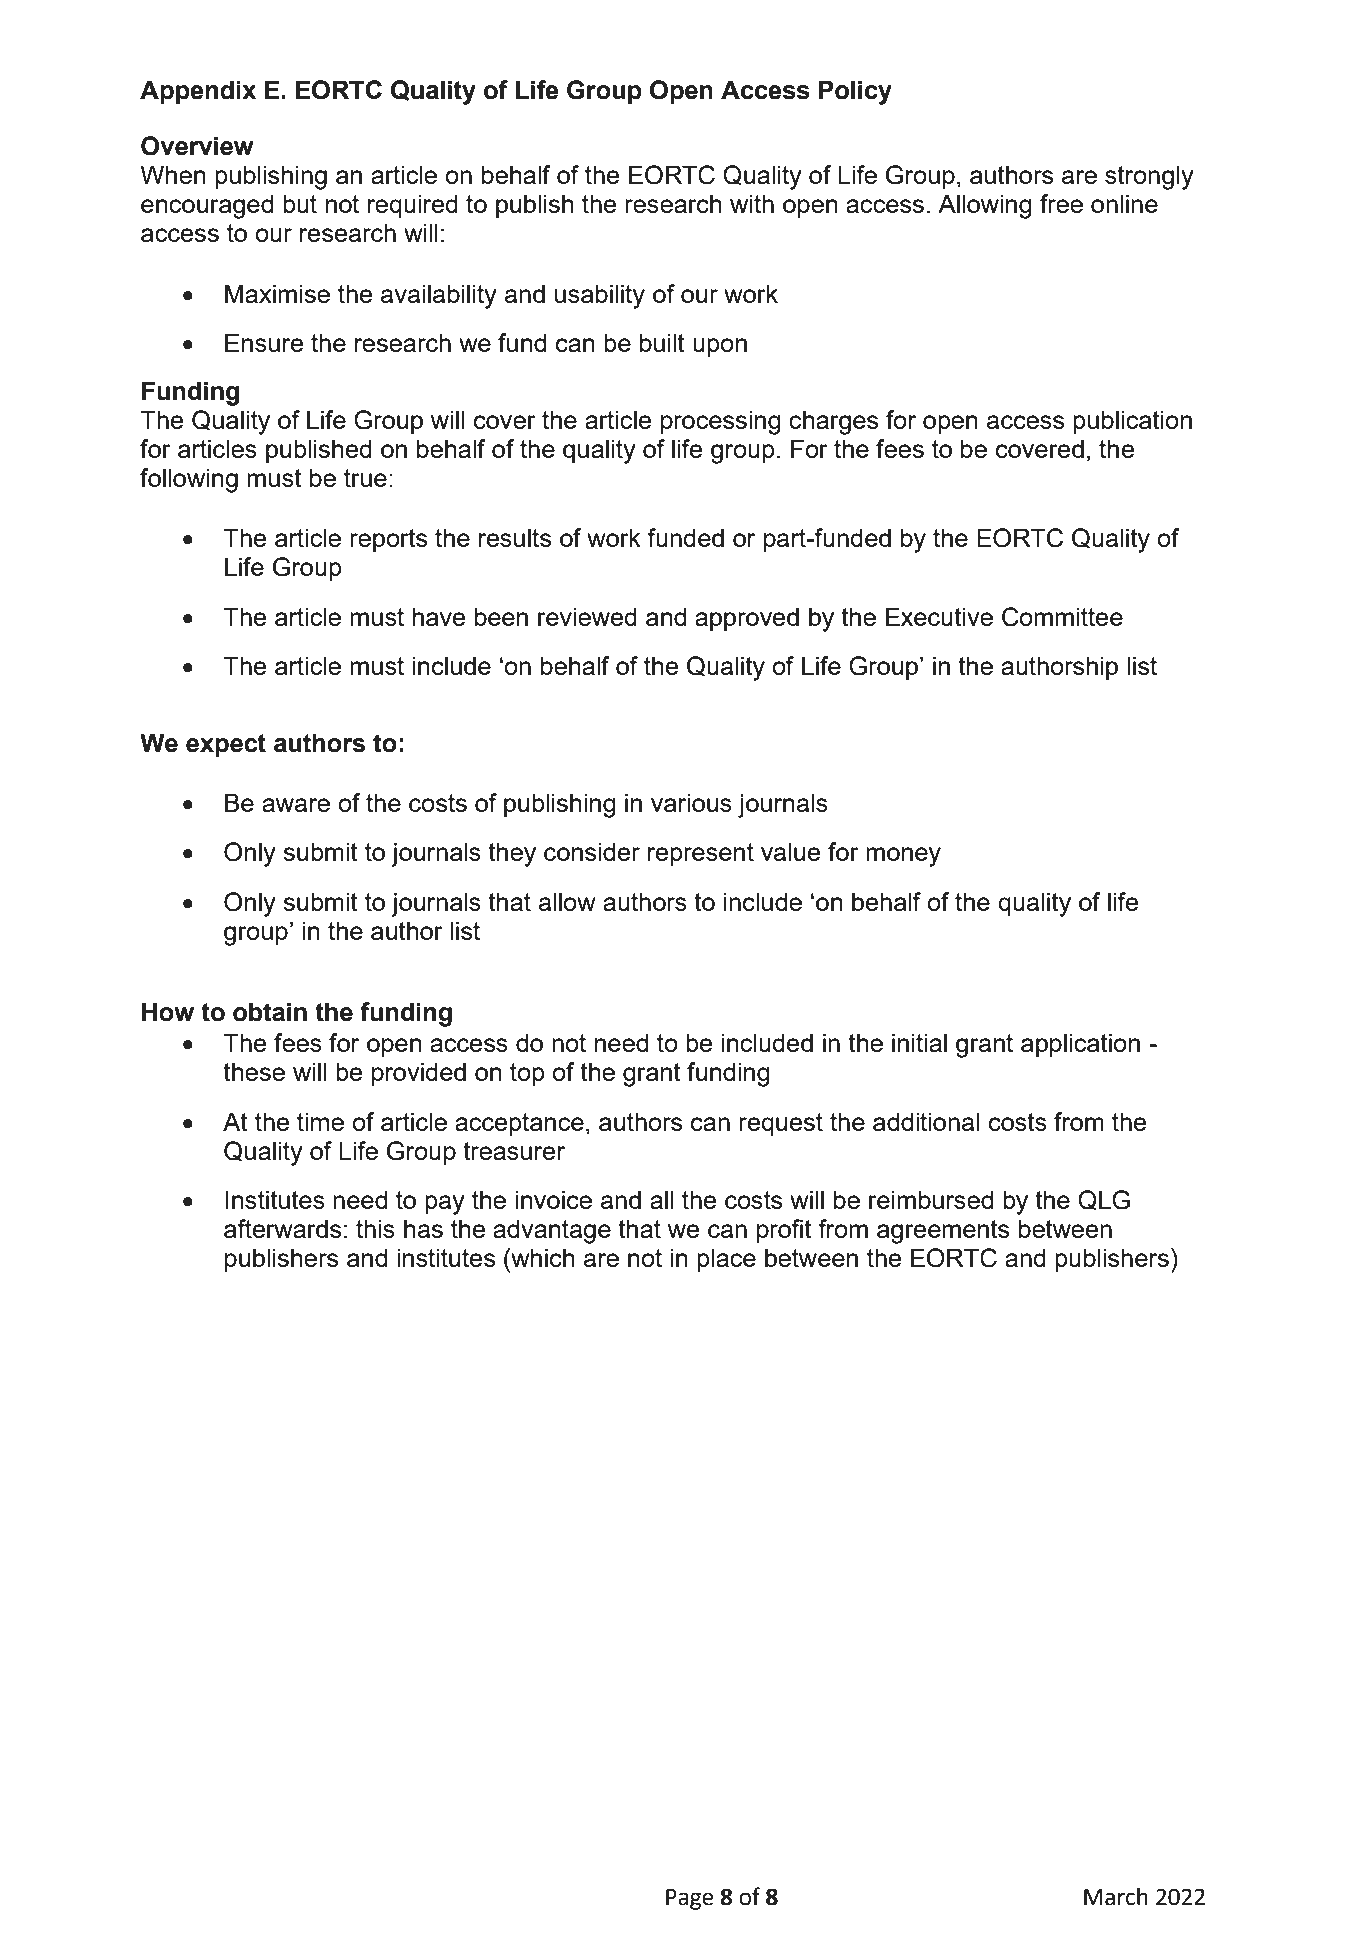  Describe the element at coordinates (943, 1232) in the document. I see `agreements` at that location.
